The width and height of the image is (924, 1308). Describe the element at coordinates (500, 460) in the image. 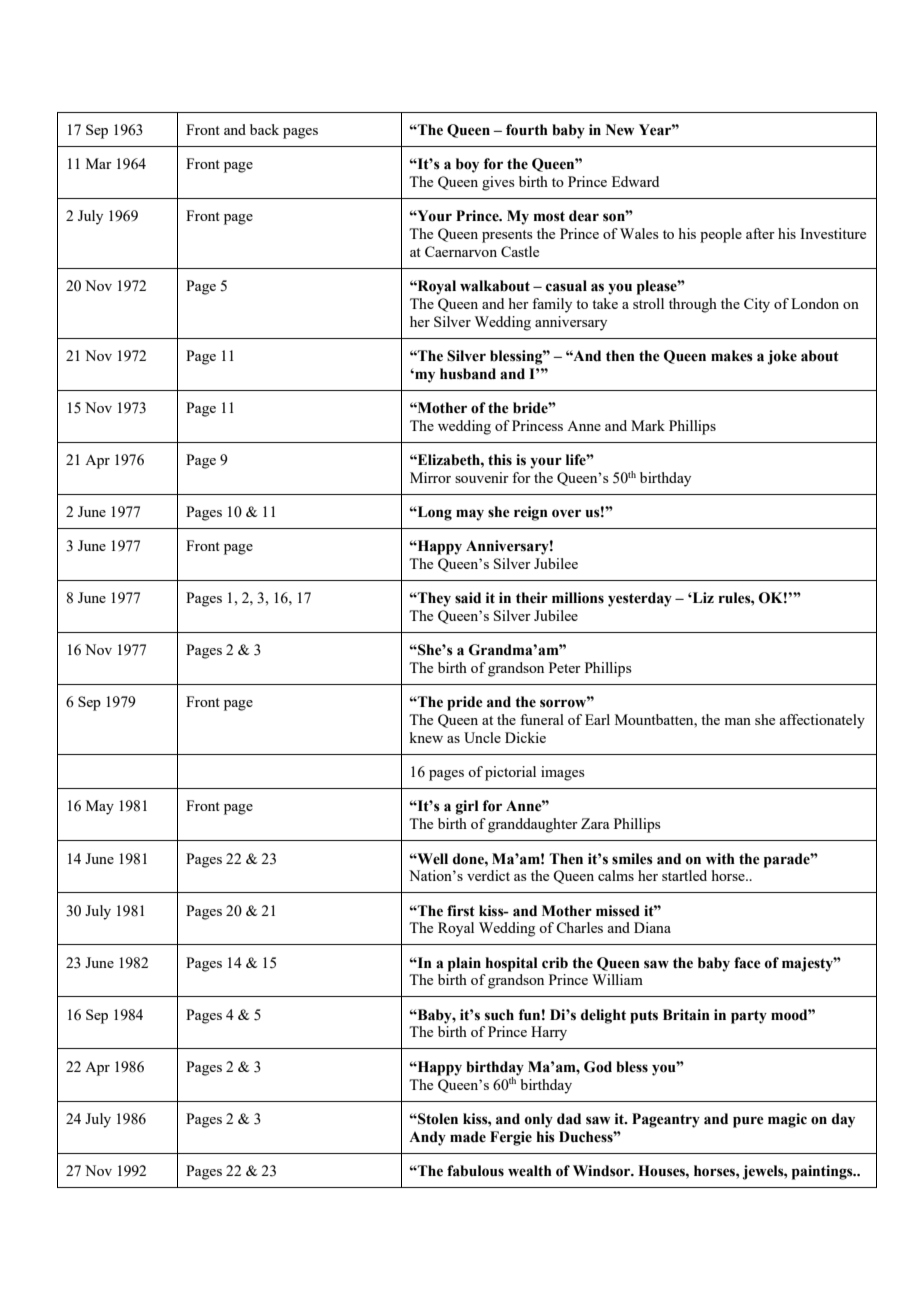

I see `this` at that location.
